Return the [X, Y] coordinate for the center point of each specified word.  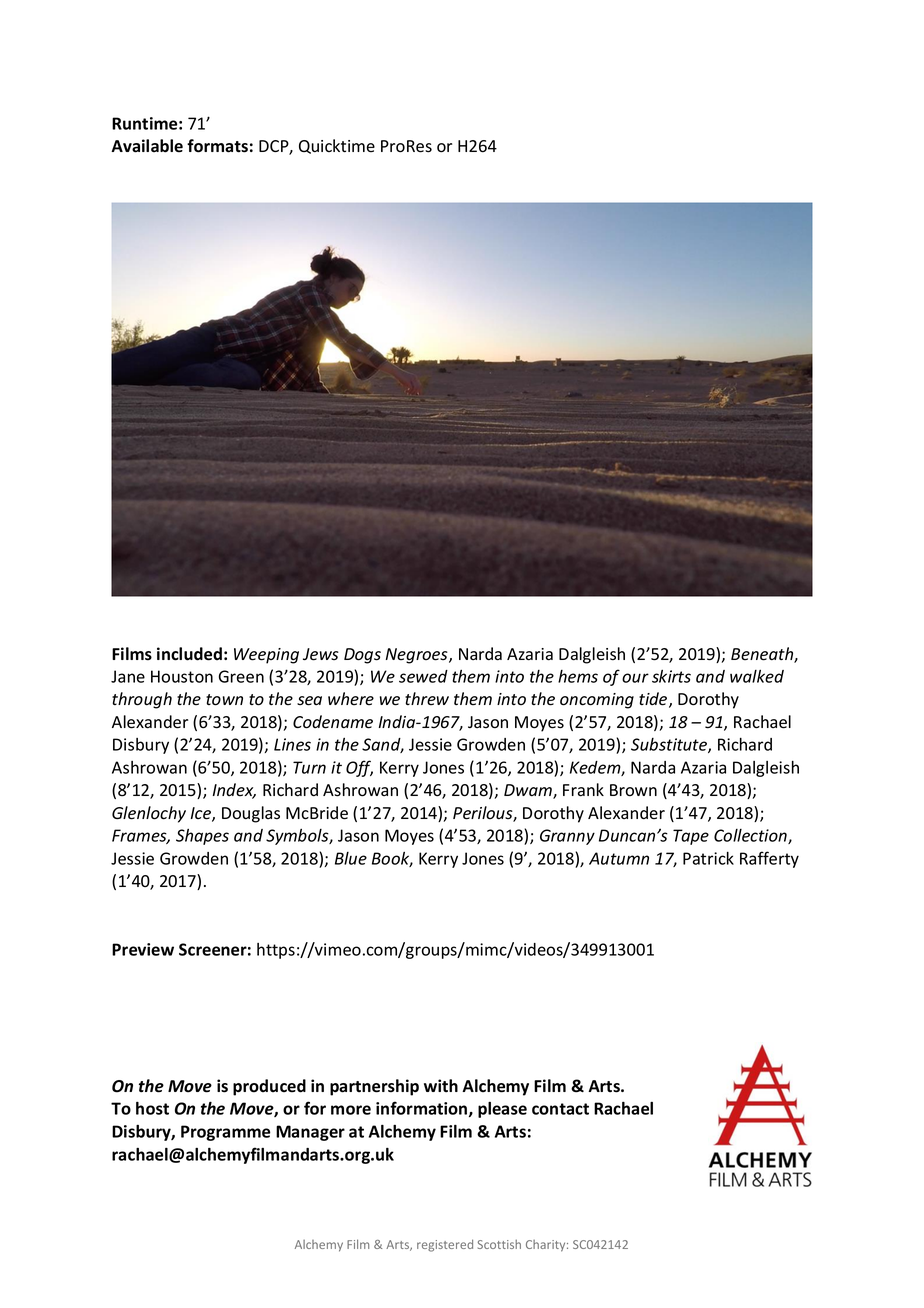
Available [147, 146]
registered [445, 1245]
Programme [225, 1133]
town [224, 700]
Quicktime [337, 146]
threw [427, 699]
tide [654, 700]
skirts [671, 676]
